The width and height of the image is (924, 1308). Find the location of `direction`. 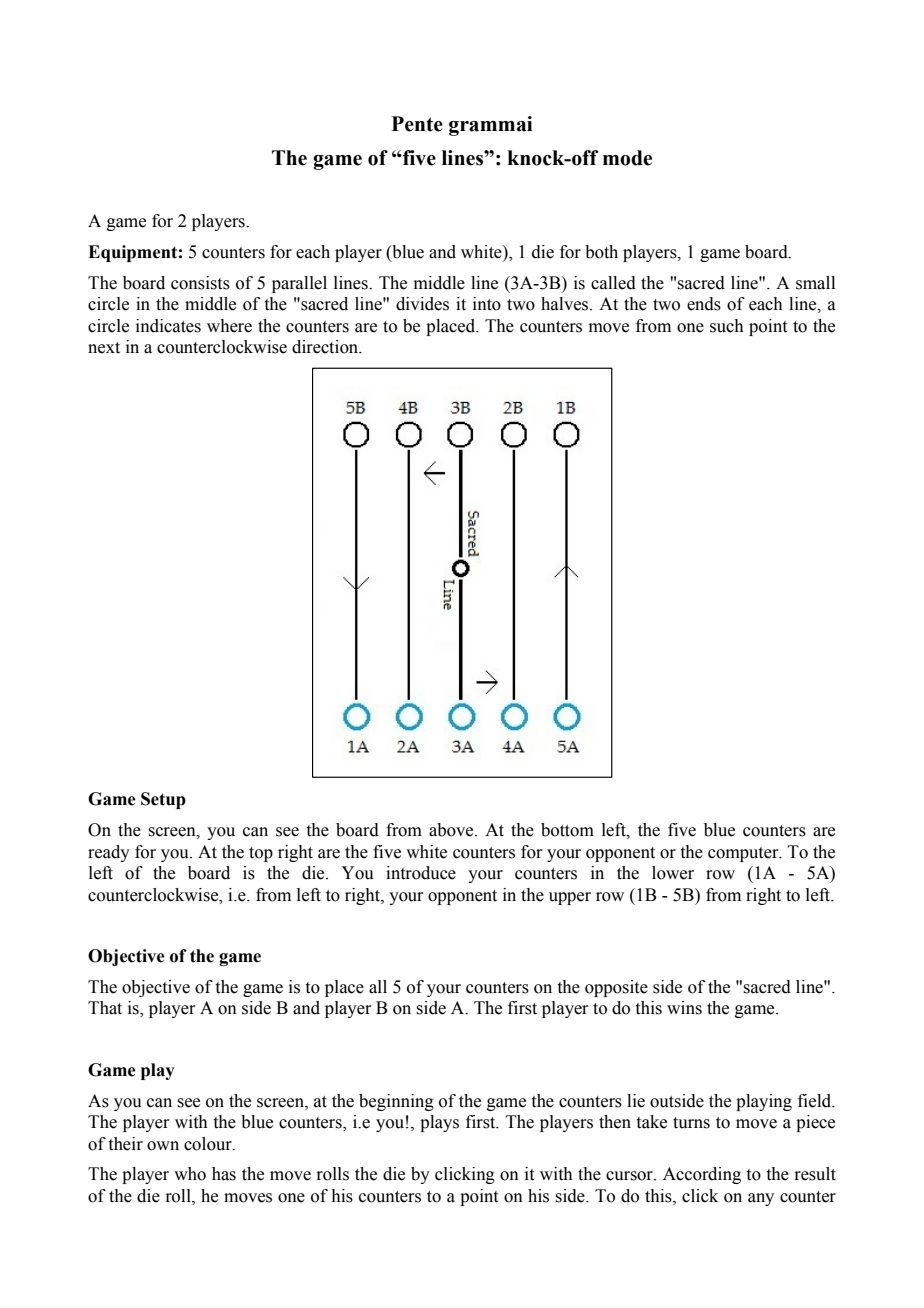

direction is located at coordinates (326, 347).
